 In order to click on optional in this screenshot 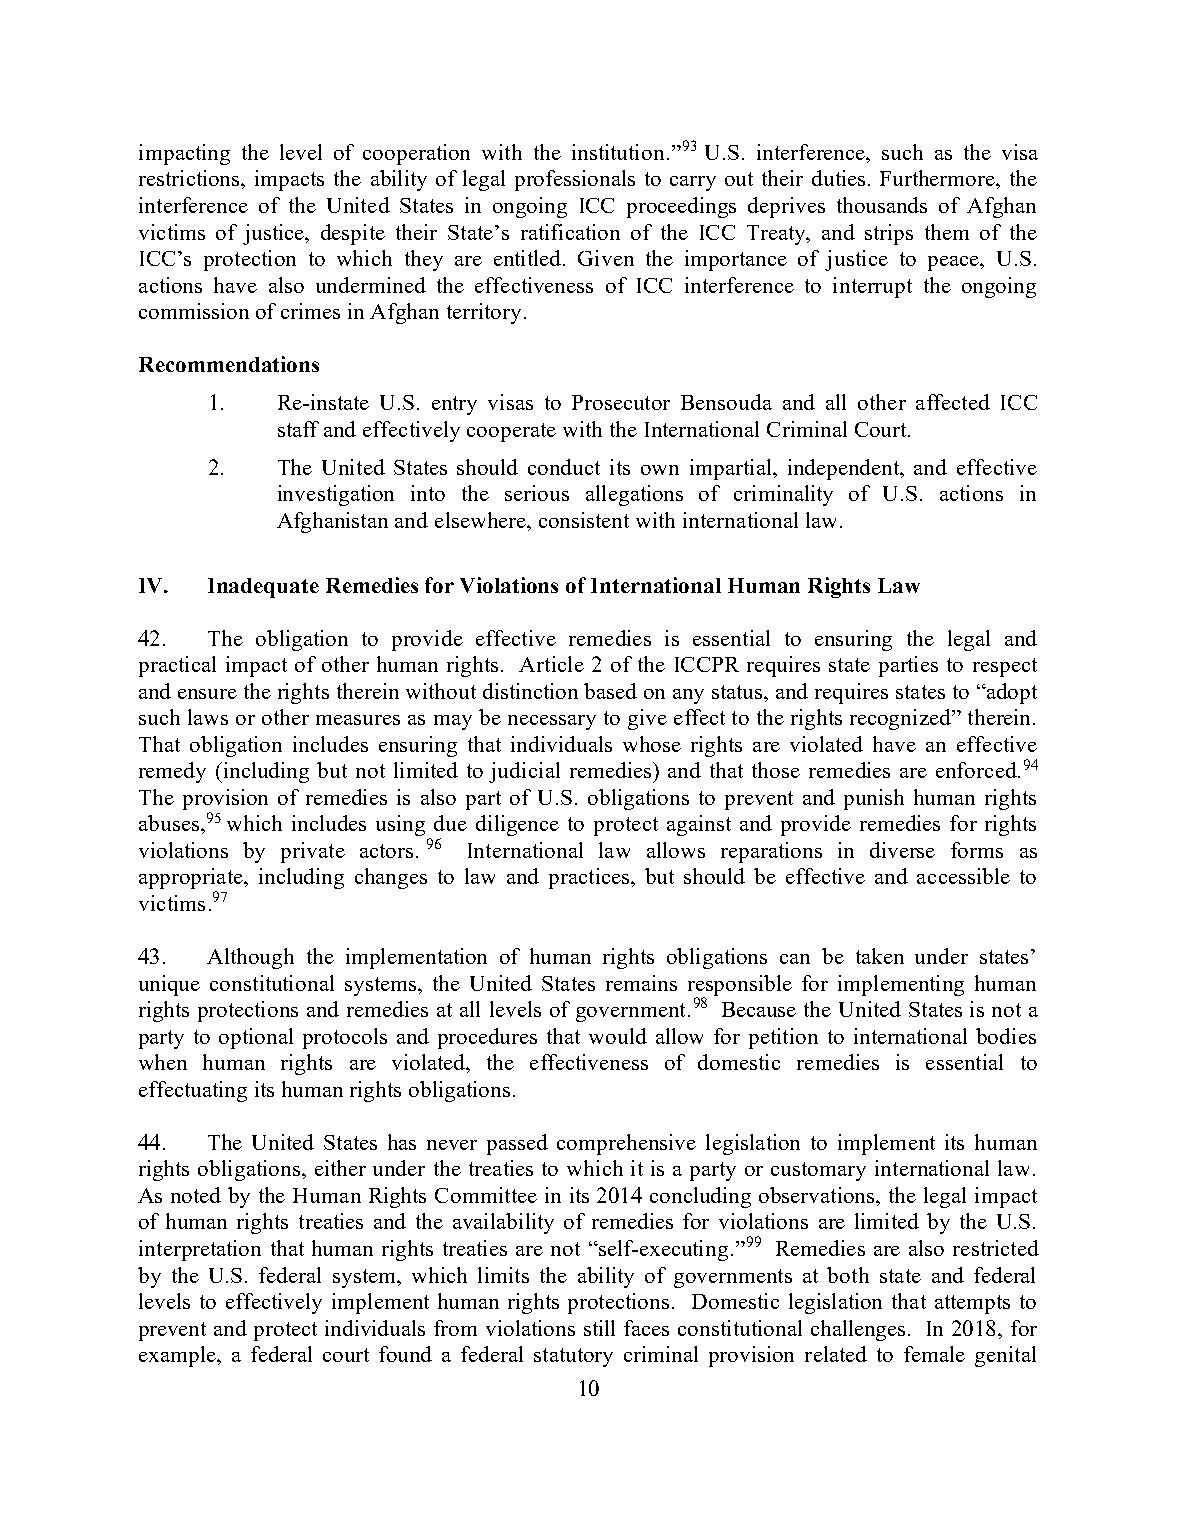, I will do `click(256, 1038)`.
